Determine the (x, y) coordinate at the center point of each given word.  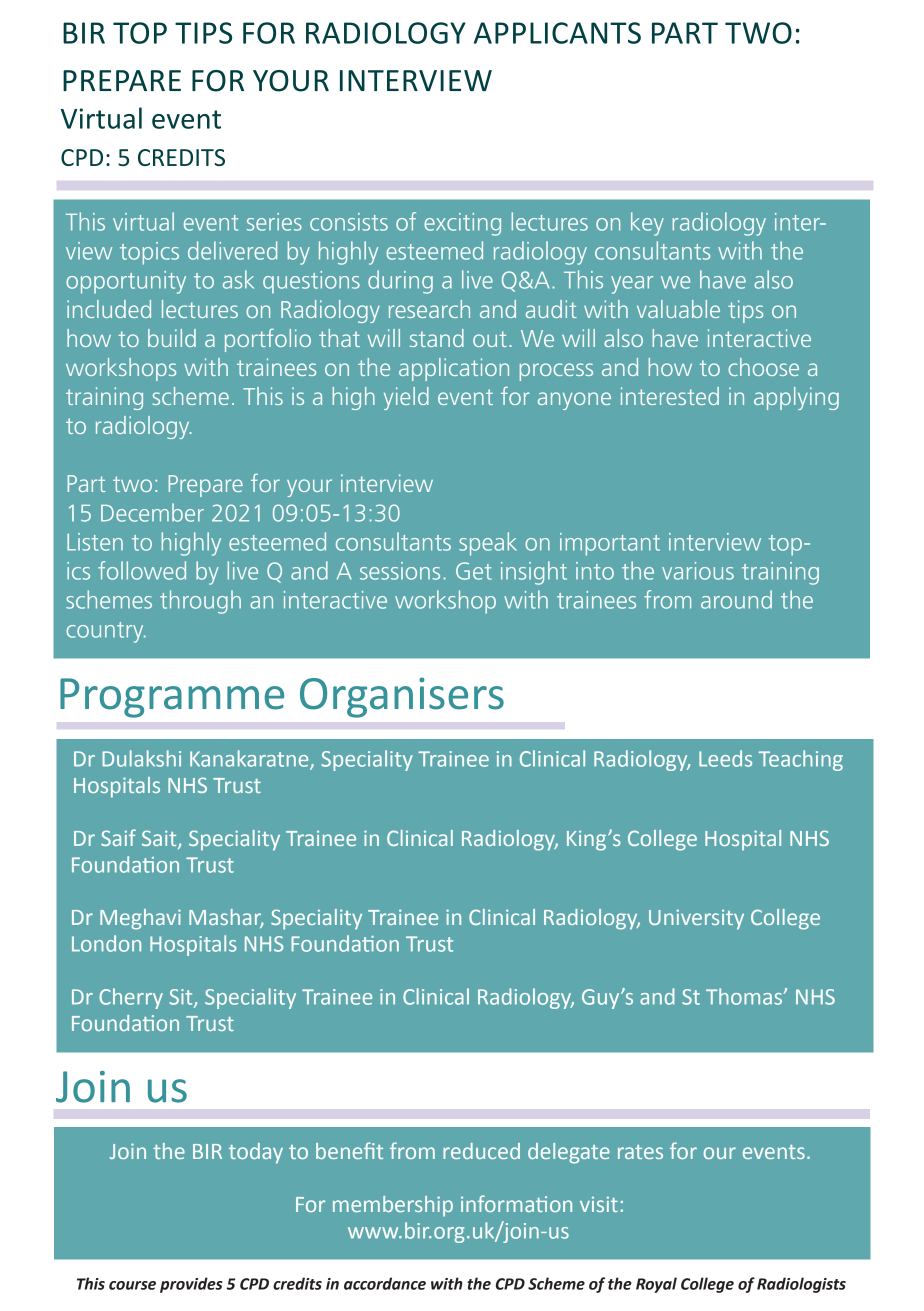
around (736, 599)
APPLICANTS (557, 33)
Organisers (402, 697)
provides (191, 1285)
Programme (172, 698)
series (274, 222)
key (647, 224)
